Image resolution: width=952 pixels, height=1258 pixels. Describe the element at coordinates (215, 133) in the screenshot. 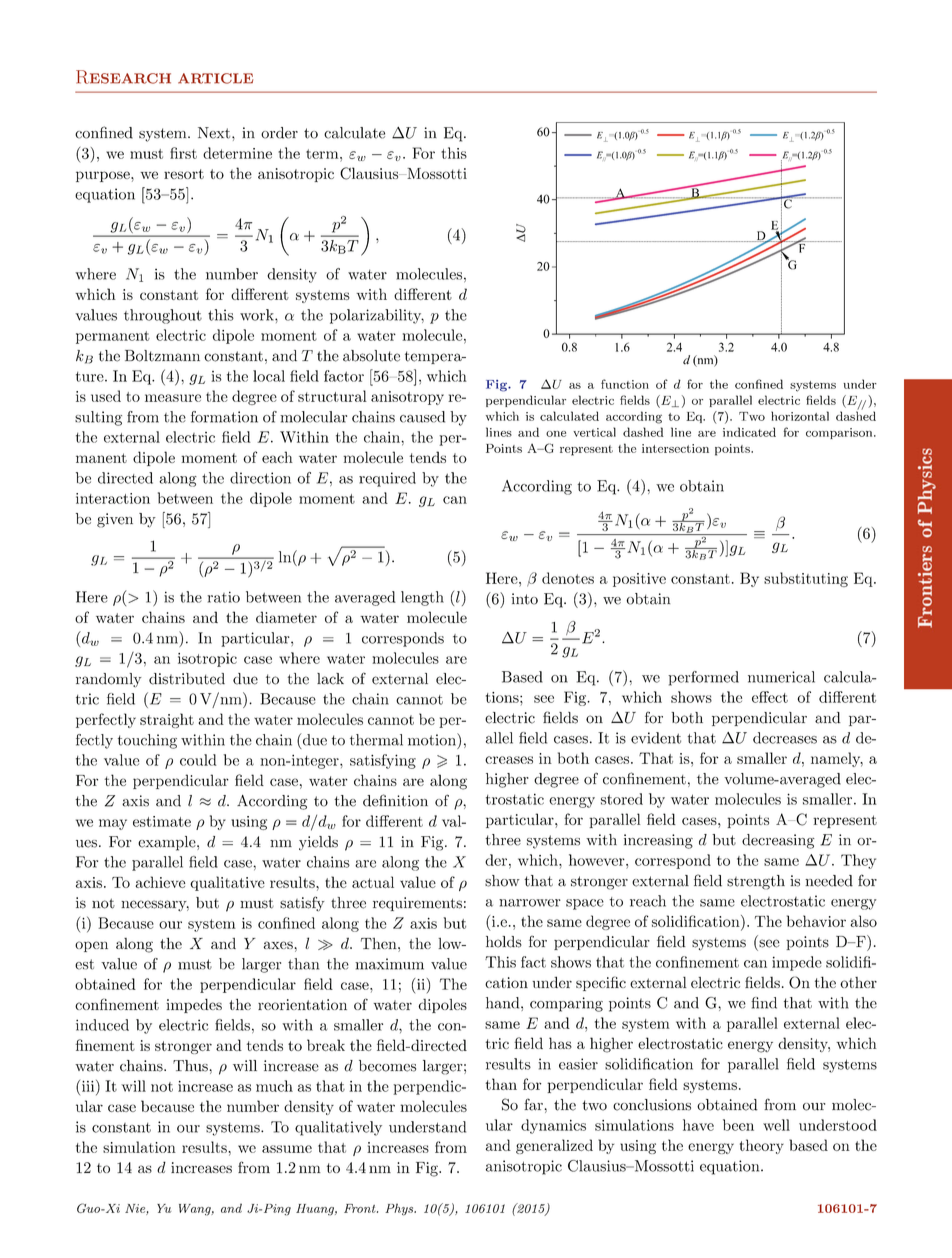

I see `Next` at that location.
